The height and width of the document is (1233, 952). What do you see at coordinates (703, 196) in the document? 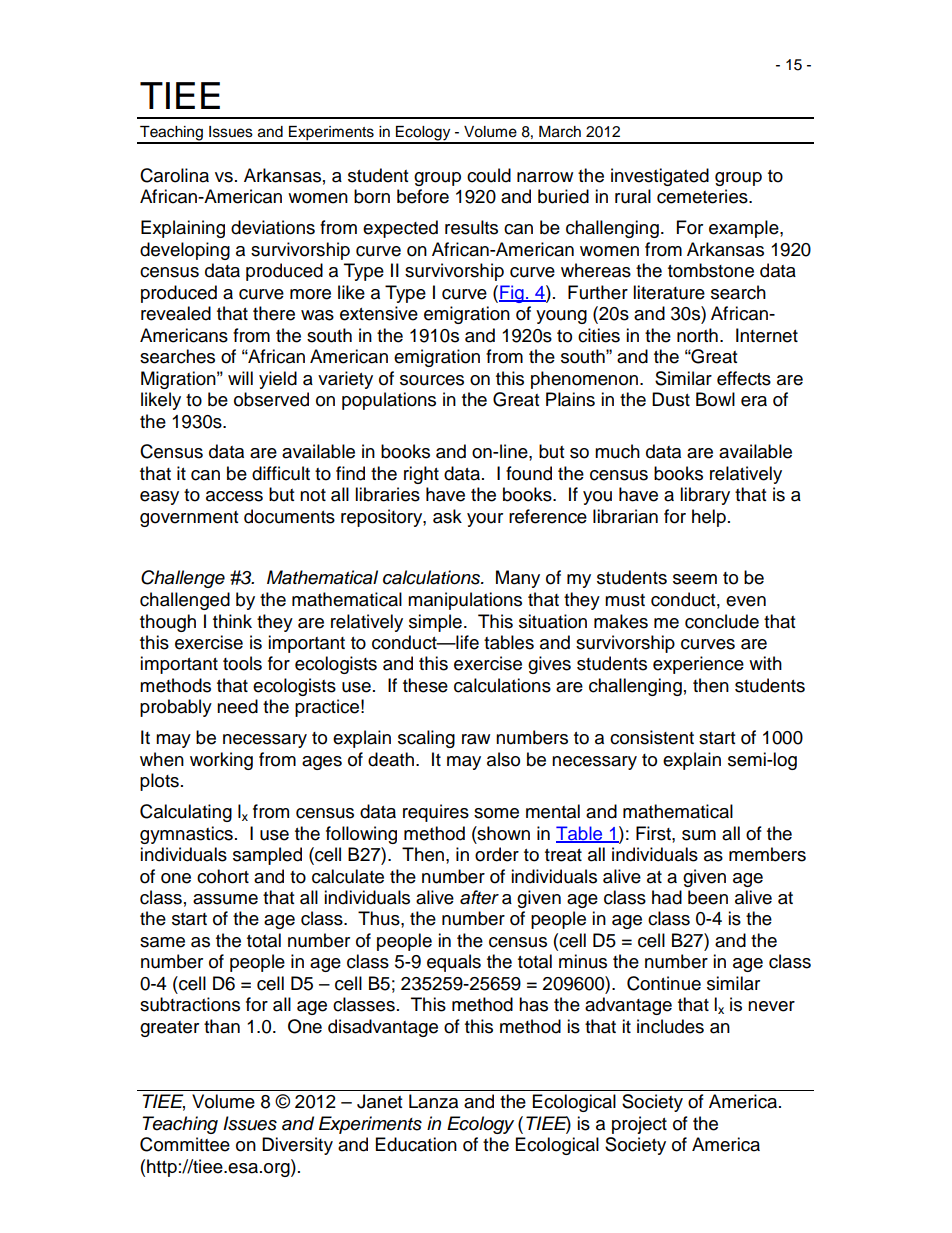
I see `cemeteries` at bounding box center [703, 196].
